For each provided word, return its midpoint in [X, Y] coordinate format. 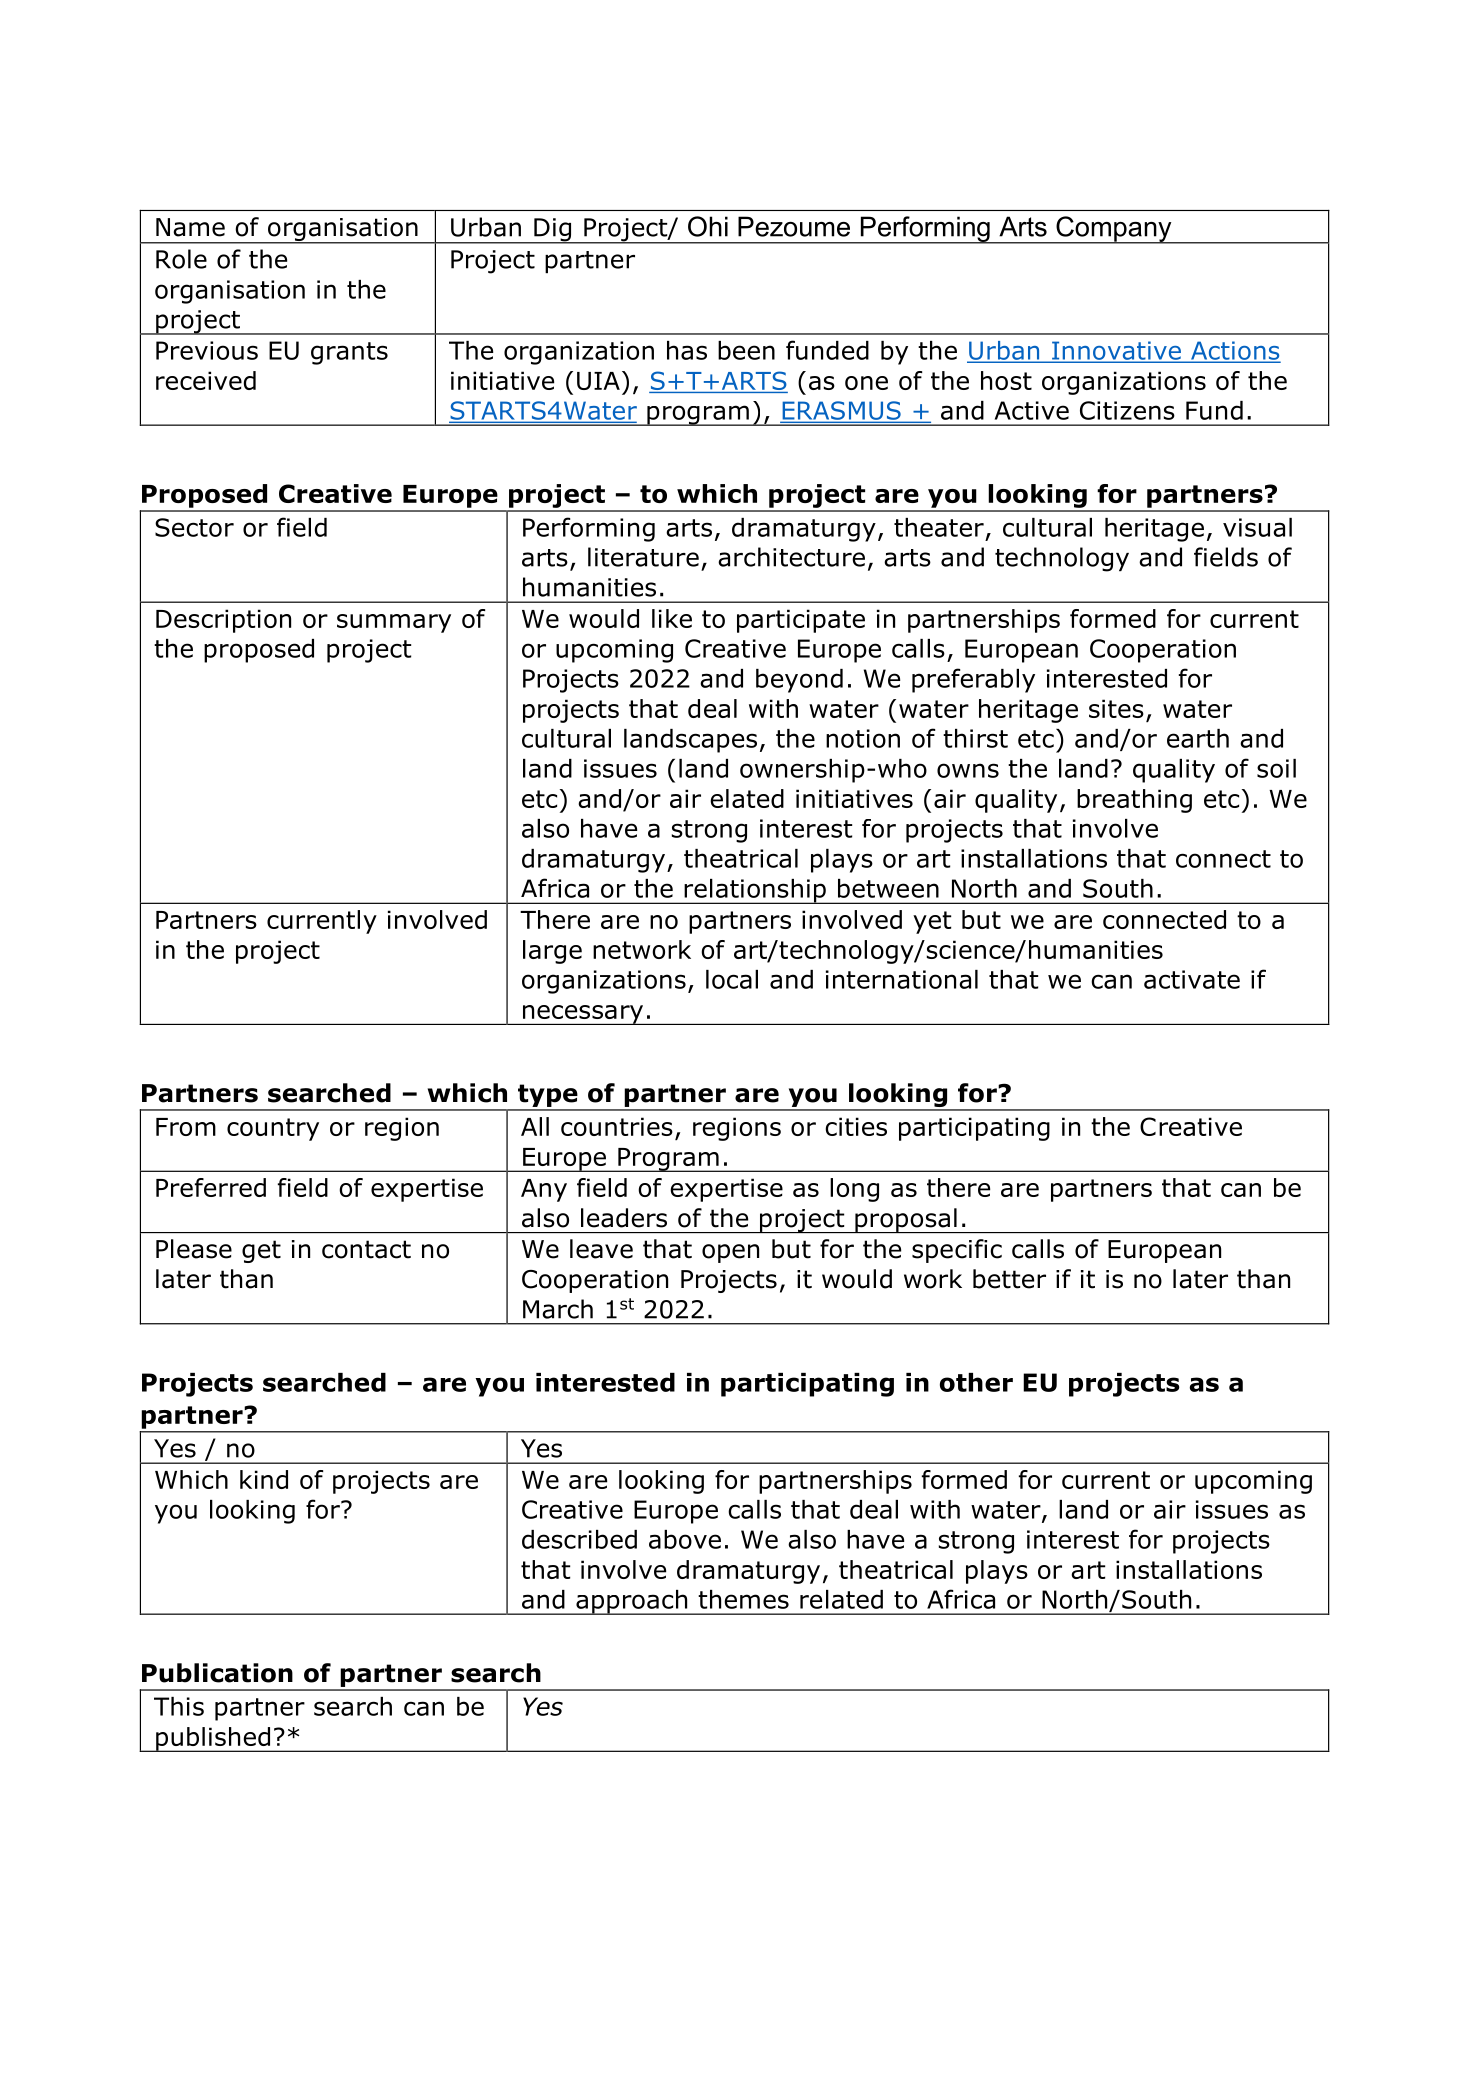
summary [394, 623]
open [730, 1253]
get [261, 1251]
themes [743, 1599]
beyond [799, 681]
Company [1114, 230]
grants [349, 353]
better [1009, 1279]
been [746, 350]
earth [1198, 738]
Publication [217, 1673]
